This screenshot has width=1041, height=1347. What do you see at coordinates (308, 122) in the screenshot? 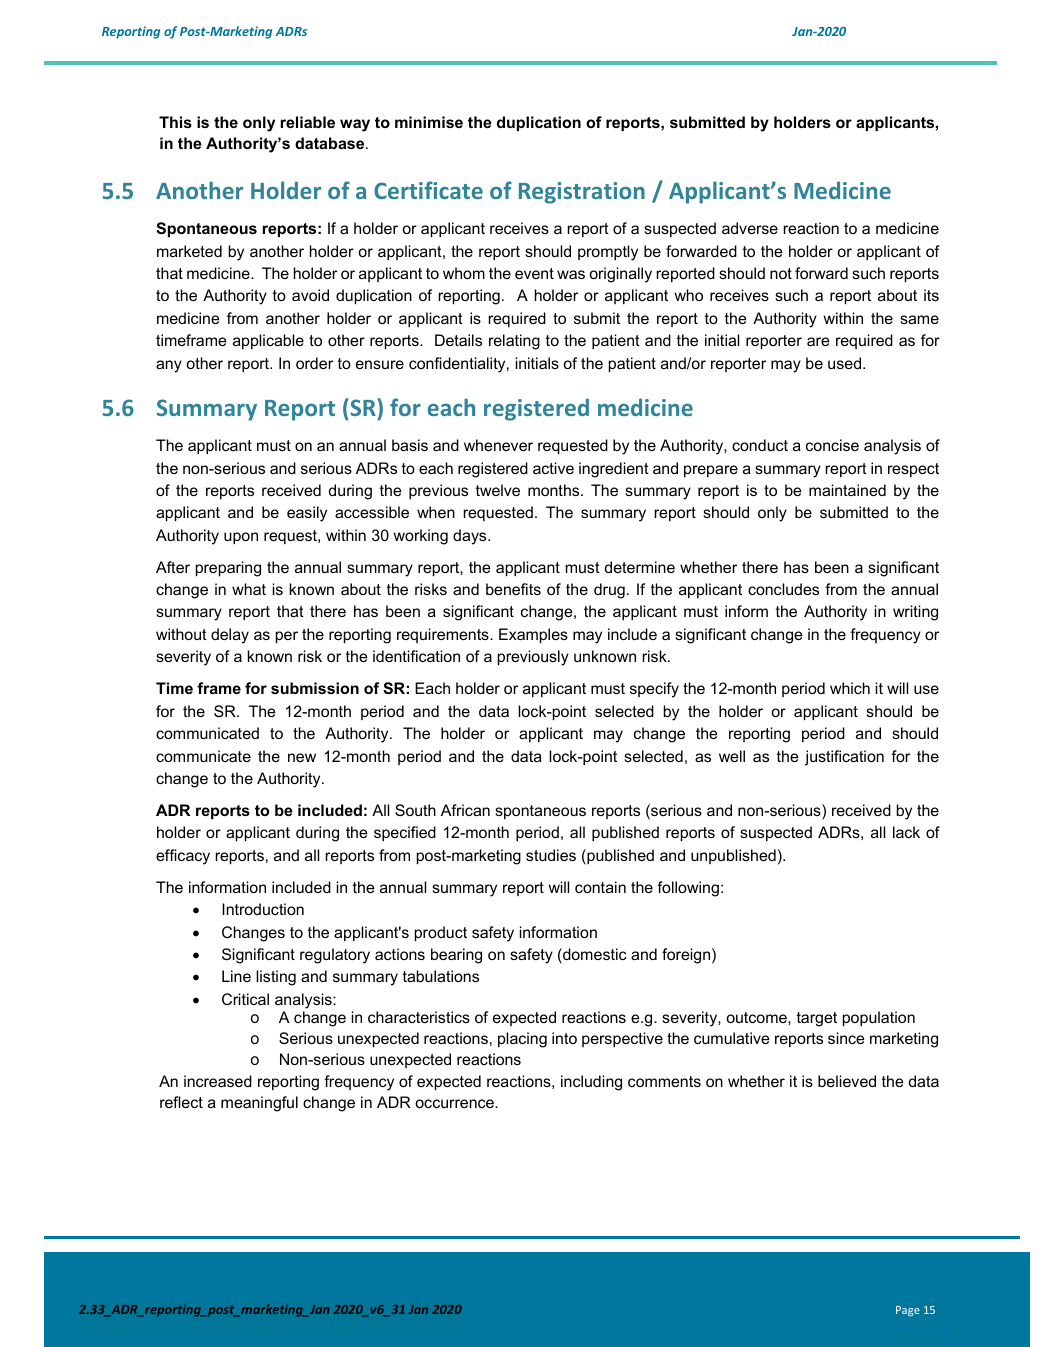
I see `reliable` at bounding box center [308, 122].
